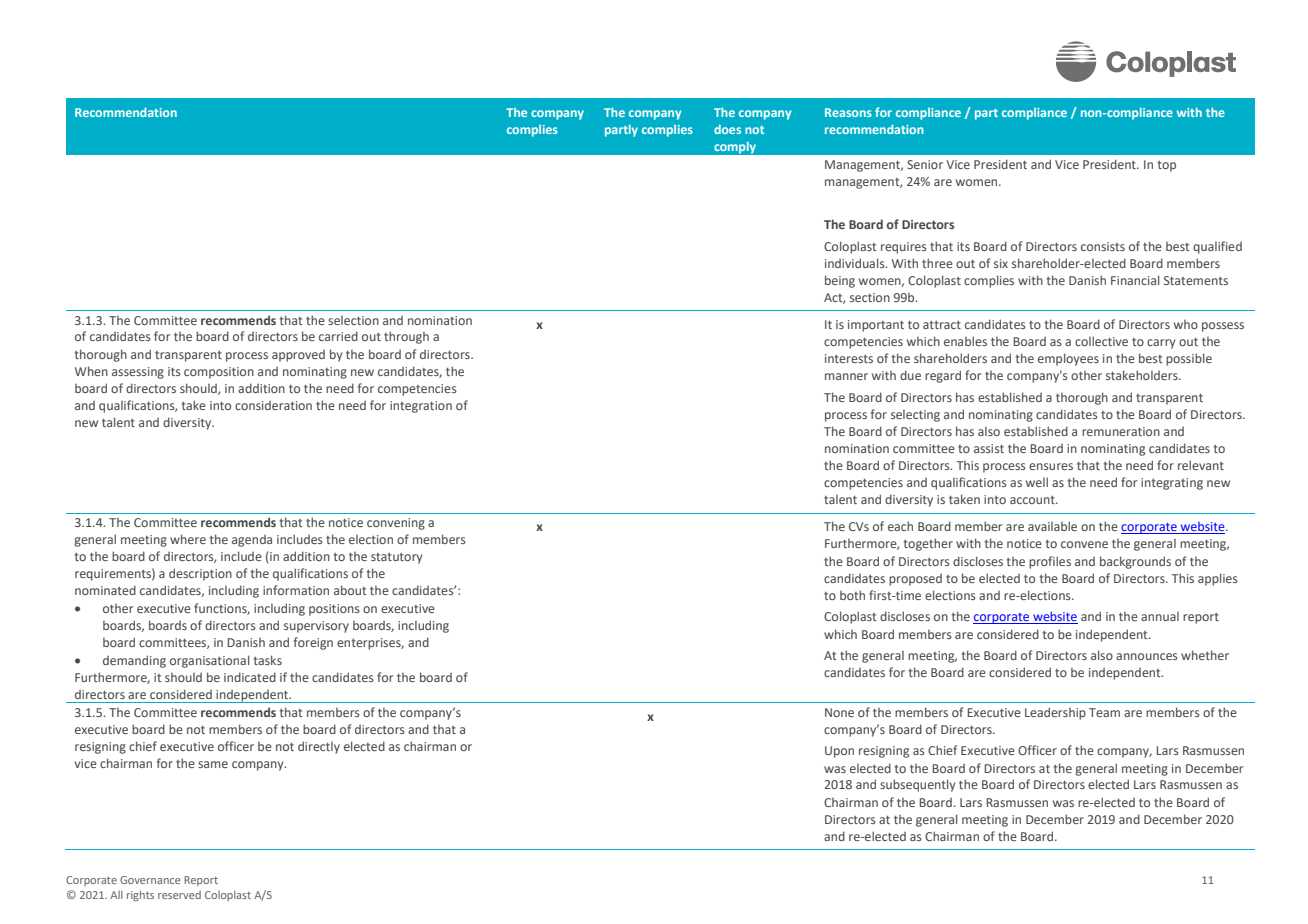 Image resolution: width=1308 pixels, height=924 pixels. What do you see at coordinates (900, 526) in the screenshot?
I see `each` at bounding box center [900, 526].
